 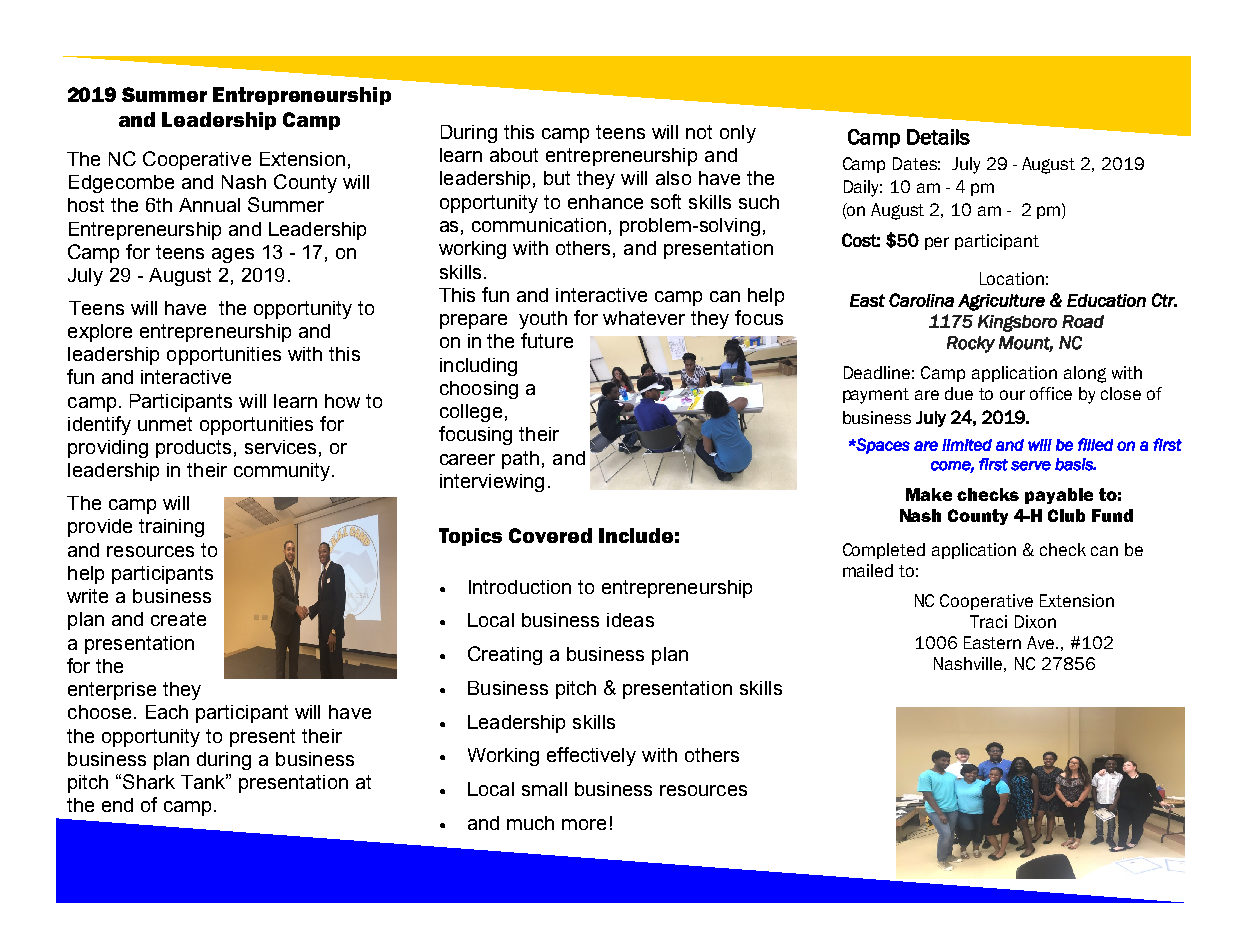 I want to click on serve, so click(x=1031, y=466).
